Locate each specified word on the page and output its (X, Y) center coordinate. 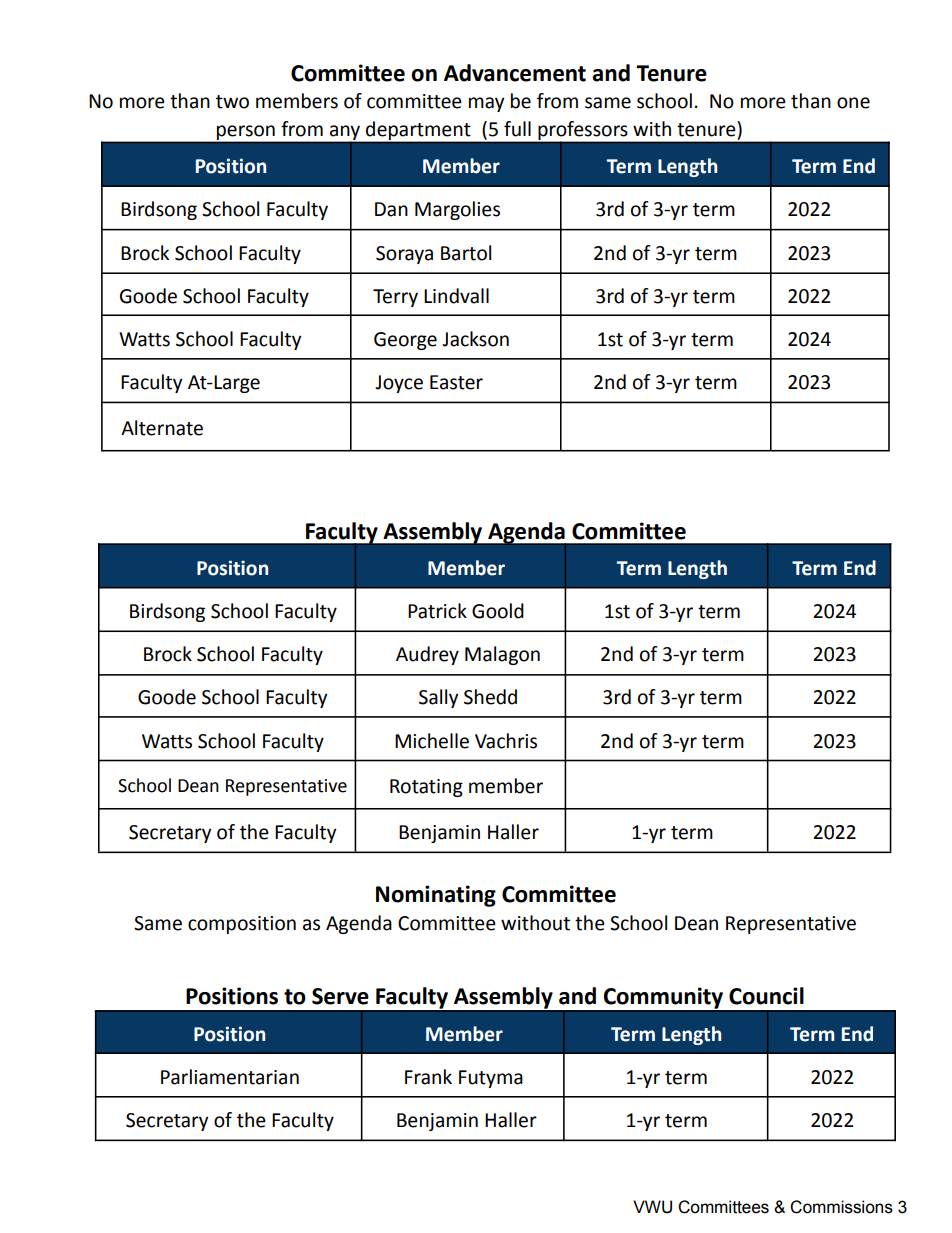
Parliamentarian (230, 1077)
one (853, 103)
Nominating (436, 896)
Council (766, 996)
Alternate (162, 428)
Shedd (490, 697)
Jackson (475, 339)
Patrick (437, 611)
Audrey (427, 655)
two (232, 102)
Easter (456, 382)
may (486, 104)
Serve (340, 996)
